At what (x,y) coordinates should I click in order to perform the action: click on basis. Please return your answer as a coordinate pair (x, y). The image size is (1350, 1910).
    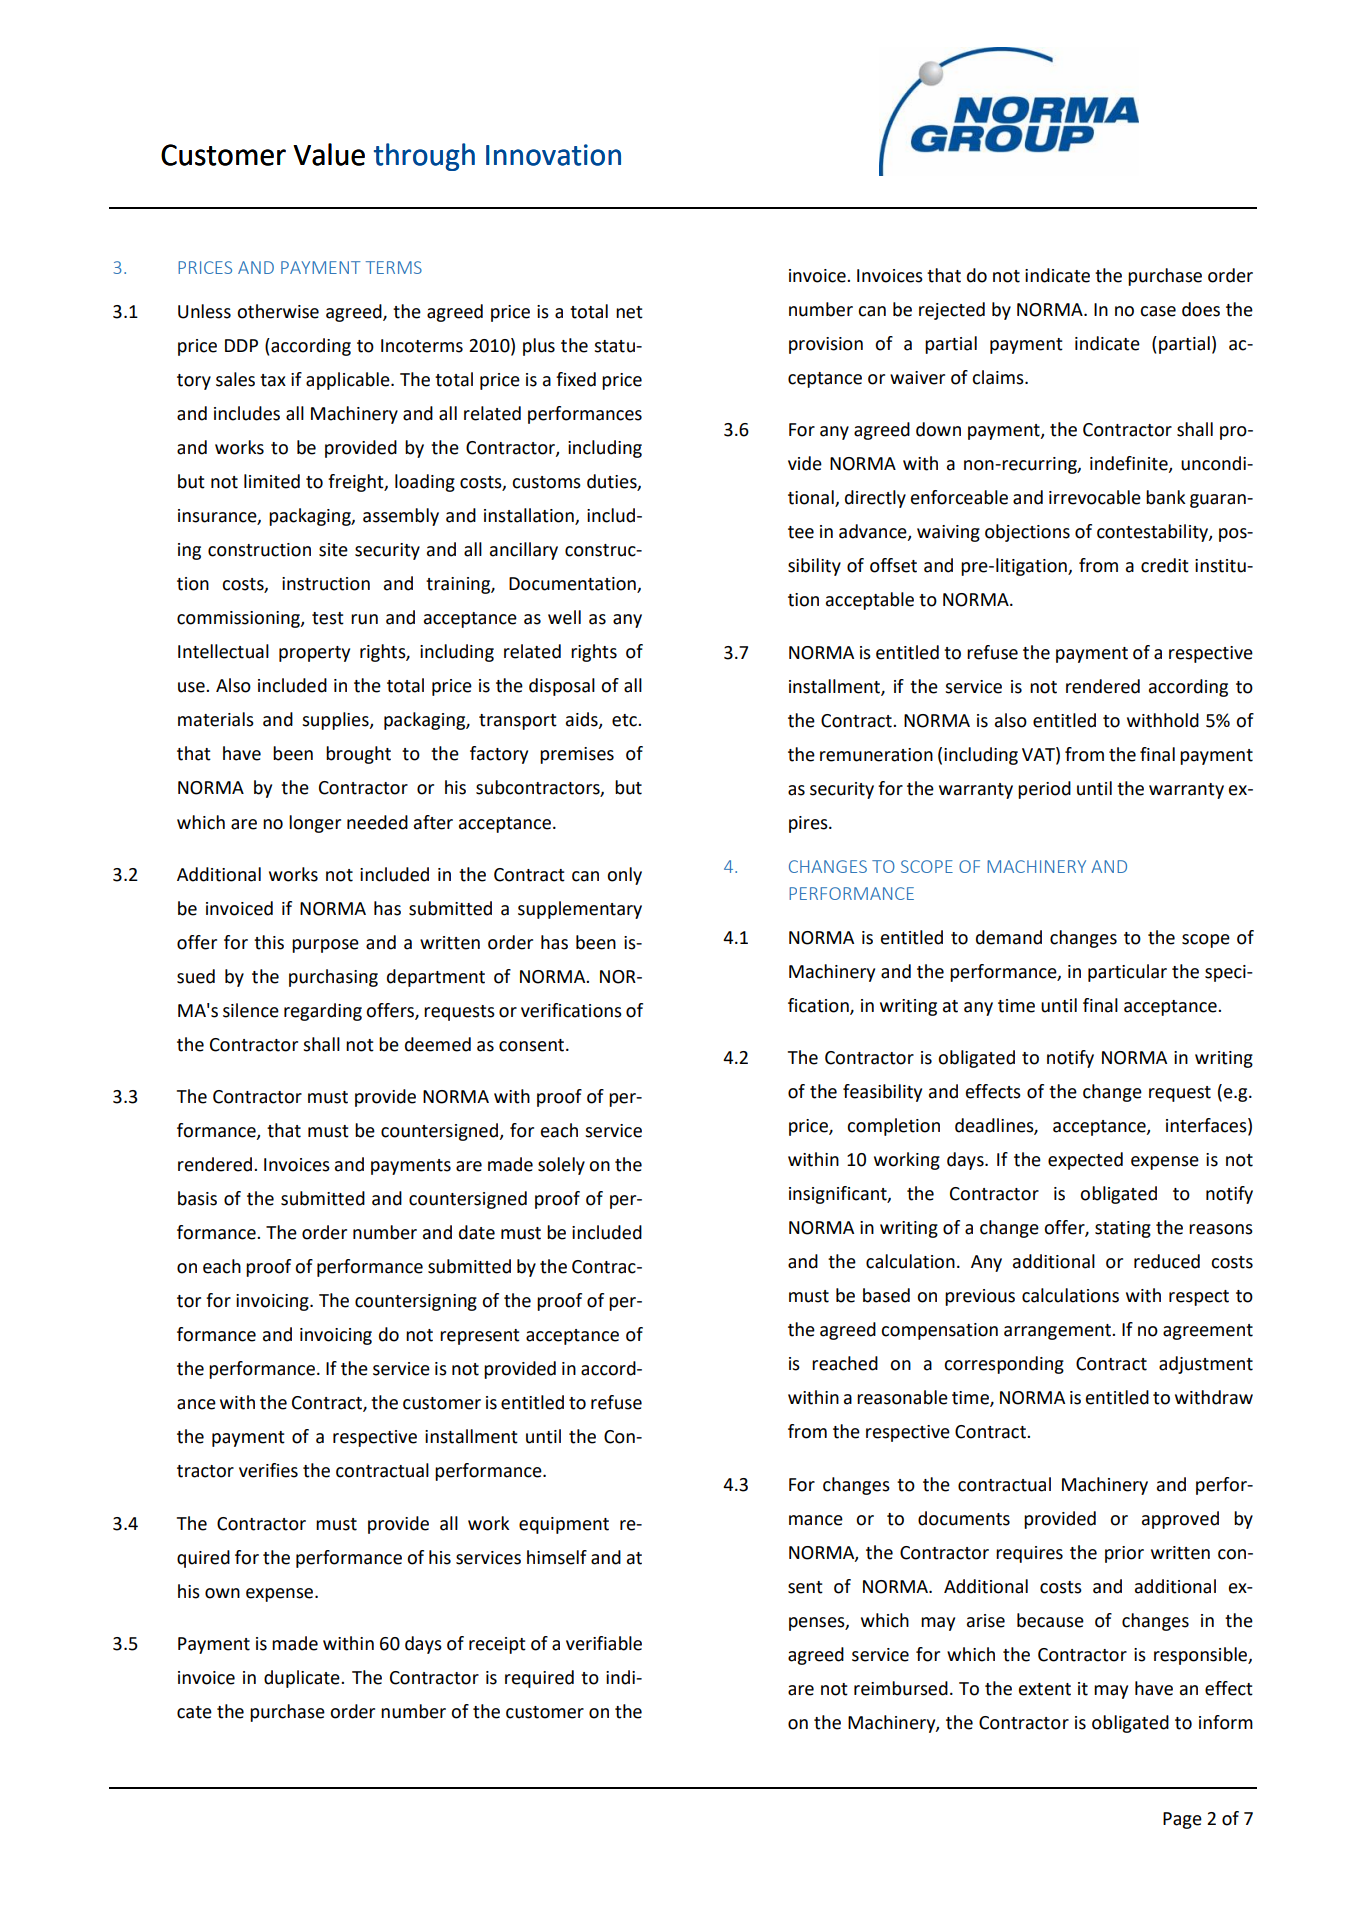
    Looking at the image, I should click on (197, 1198).
